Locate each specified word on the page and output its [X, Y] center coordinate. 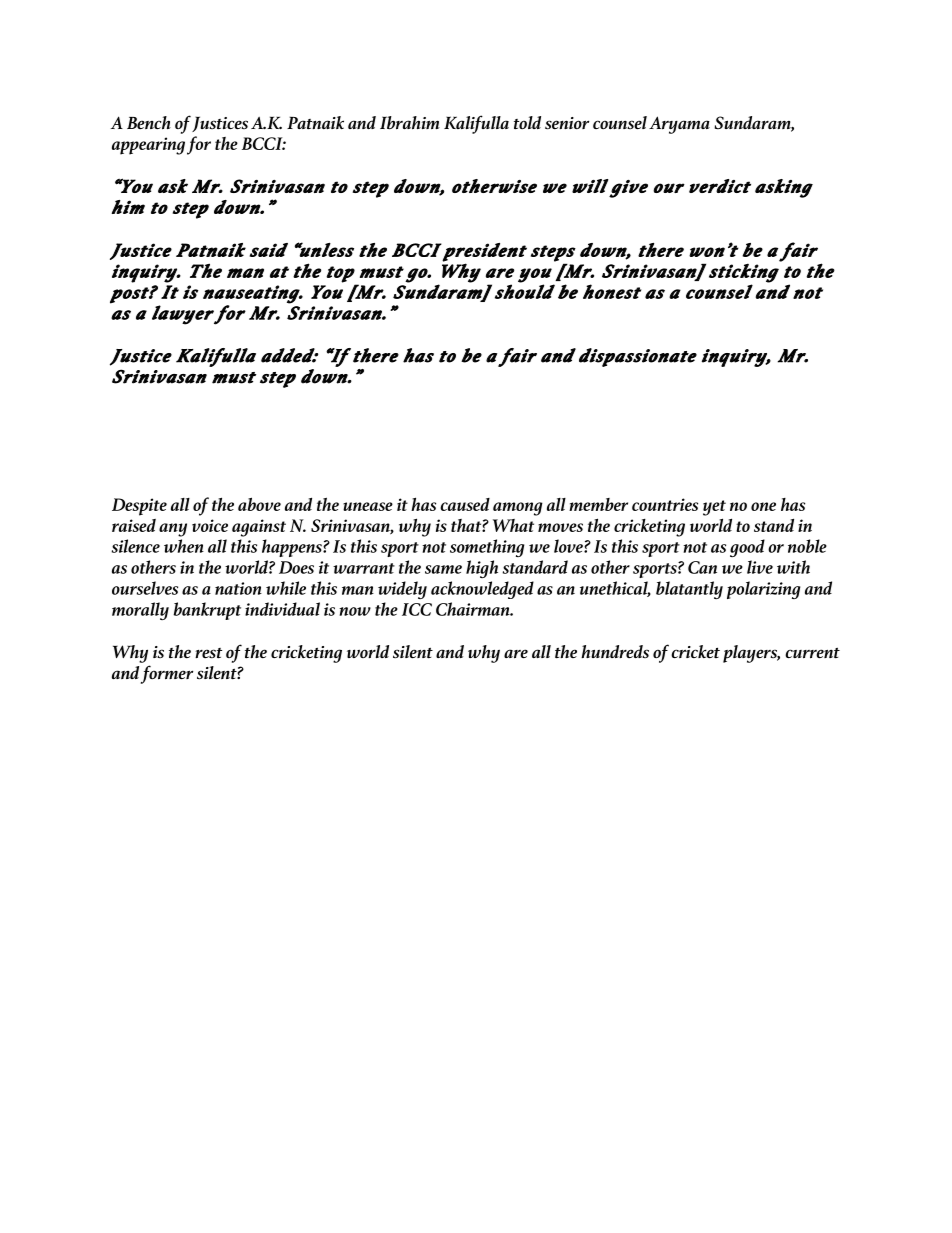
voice [210, 525]
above [259, 504]
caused [465, 504]
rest [208, 653]
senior [567, 123]
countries [665, 504]
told [527, 123]
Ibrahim [410, 123]
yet [714, 508]
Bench [149, 123]
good [747, 548]
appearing [148, 146]
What [513, 525]
